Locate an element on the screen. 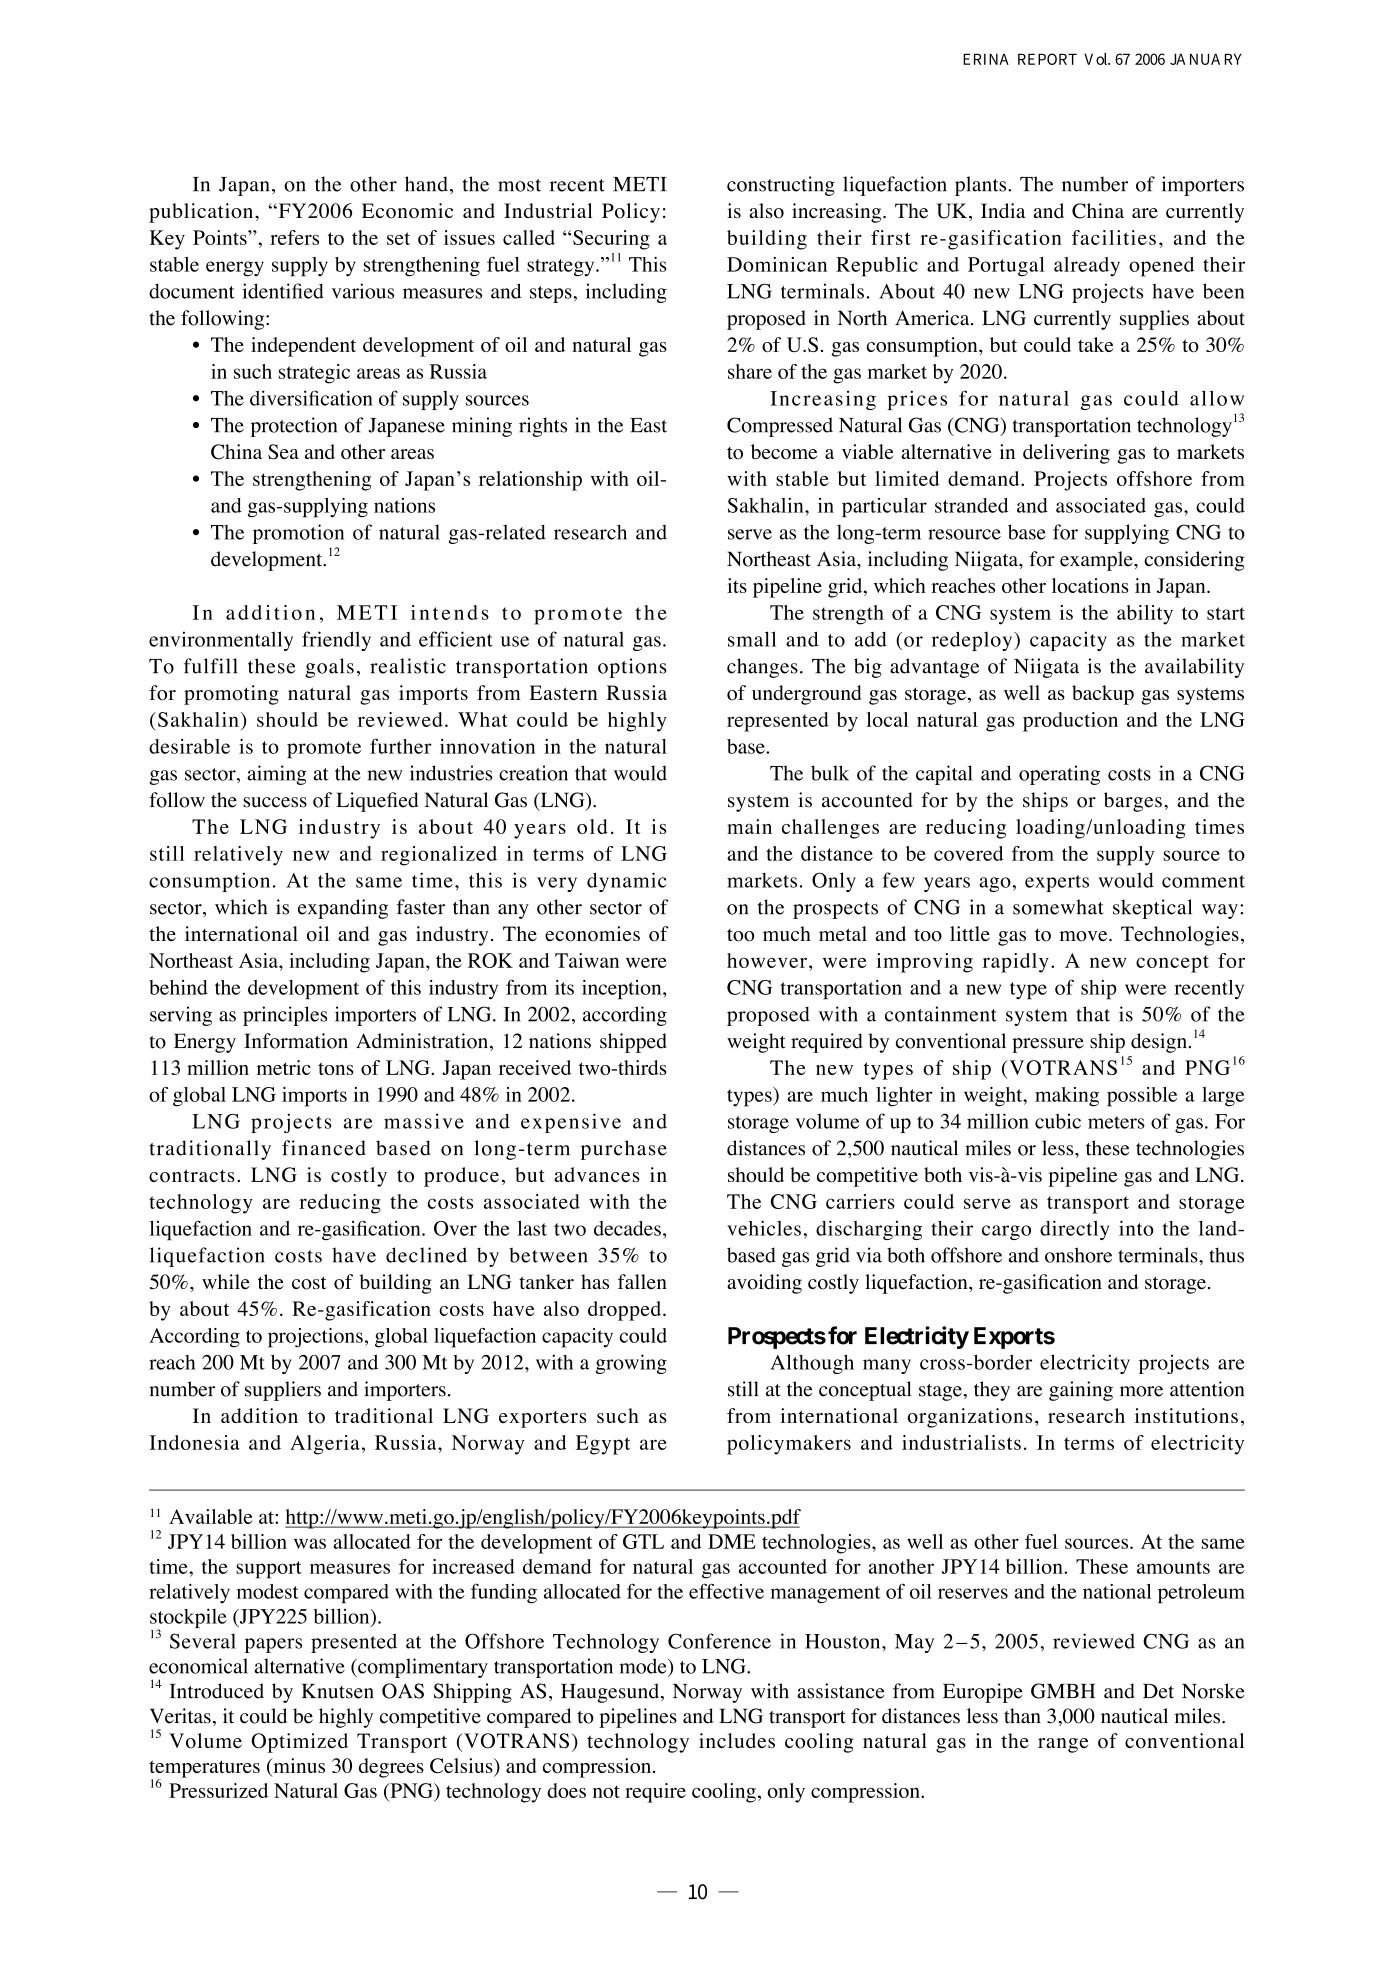 The width and height of the screenshot is (1394, 1973). gaining is located at coordinates (1081, 1391).
